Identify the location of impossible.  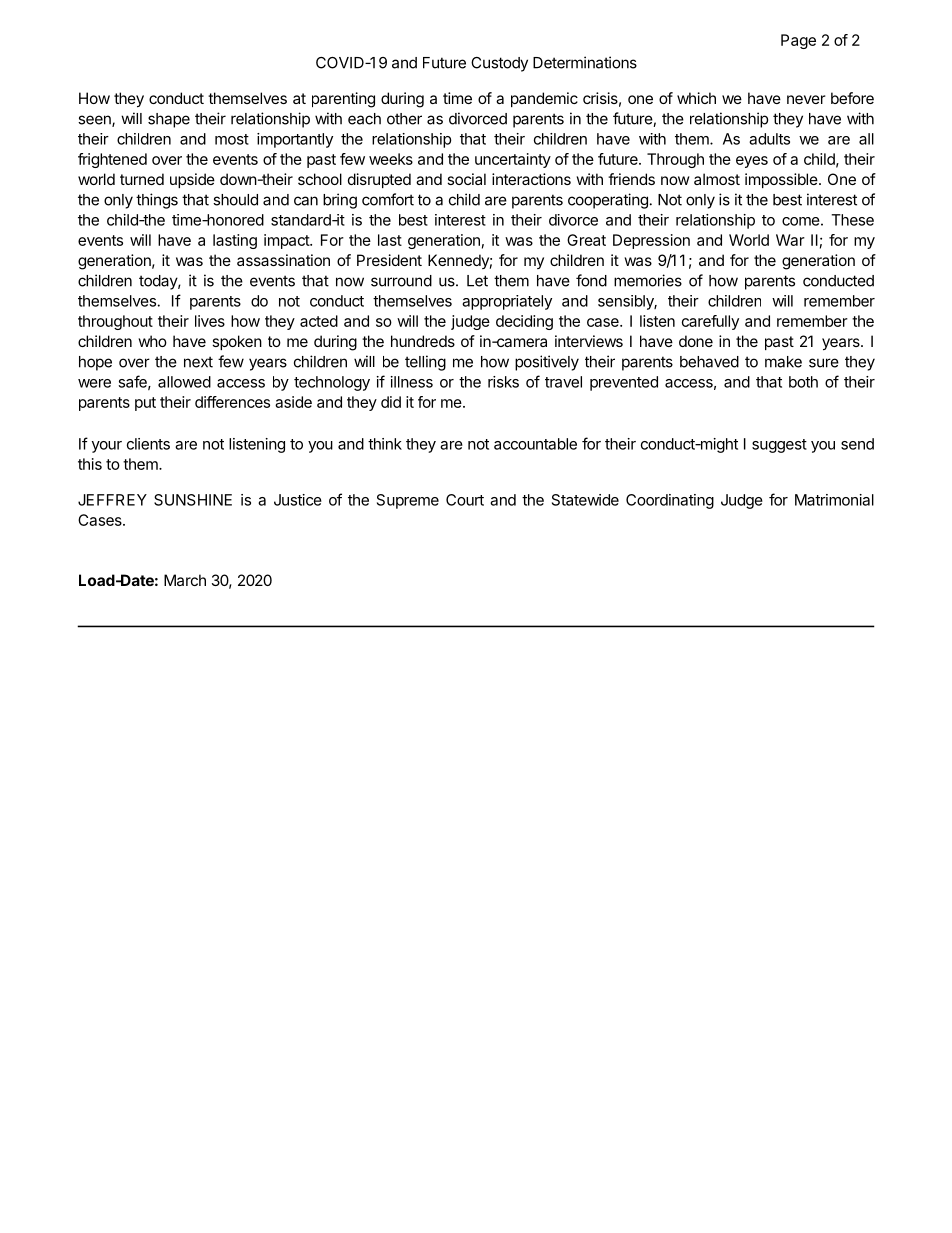
(782, 180).
